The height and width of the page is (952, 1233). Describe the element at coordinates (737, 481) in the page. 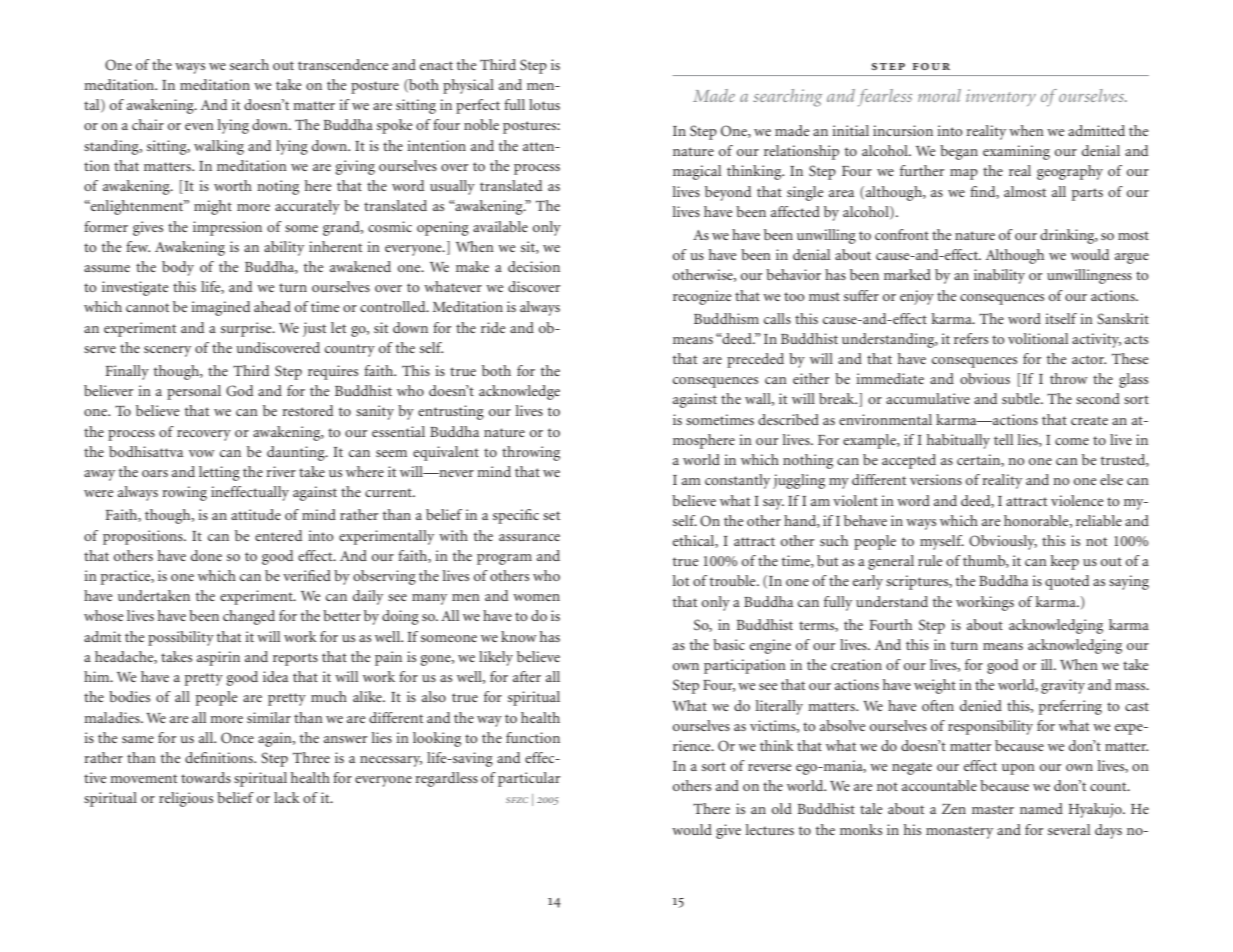

I see `constantly` at that location.
